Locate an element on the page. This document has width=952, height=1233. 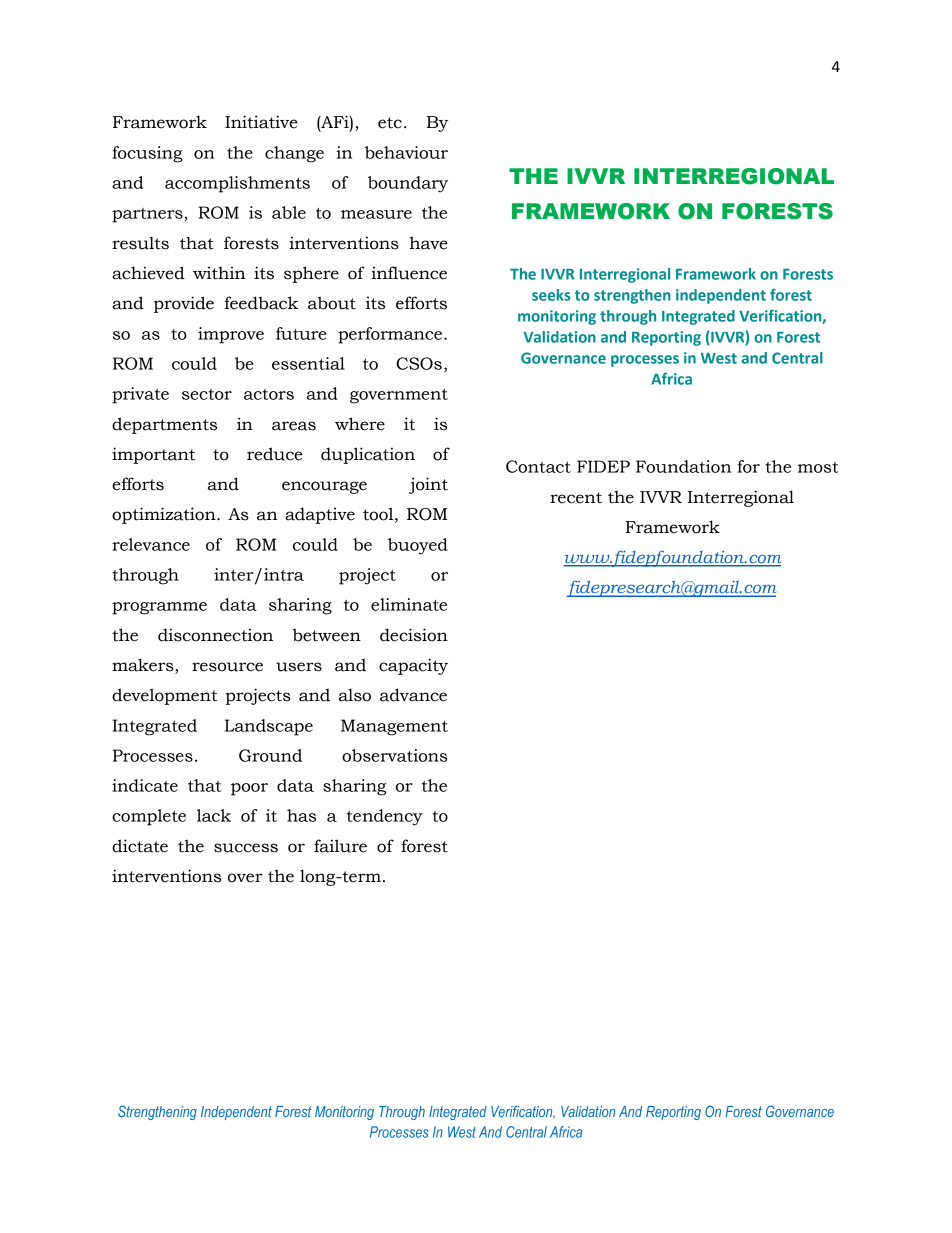
joint is located at coordinates (428, 485).
